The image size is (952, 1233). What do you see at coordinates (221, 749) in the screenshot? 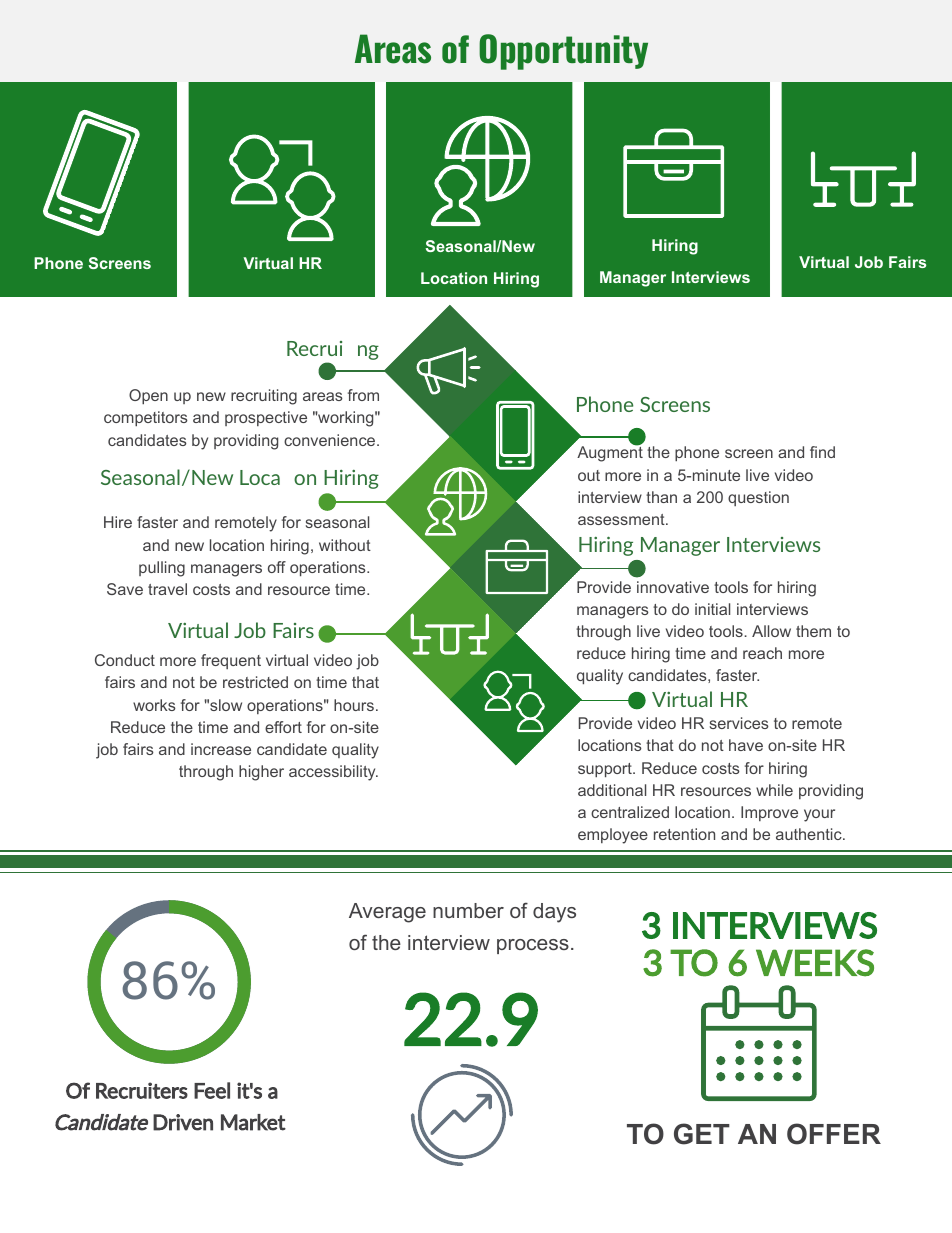
I see `increase` at bounding box center [221, 749].
